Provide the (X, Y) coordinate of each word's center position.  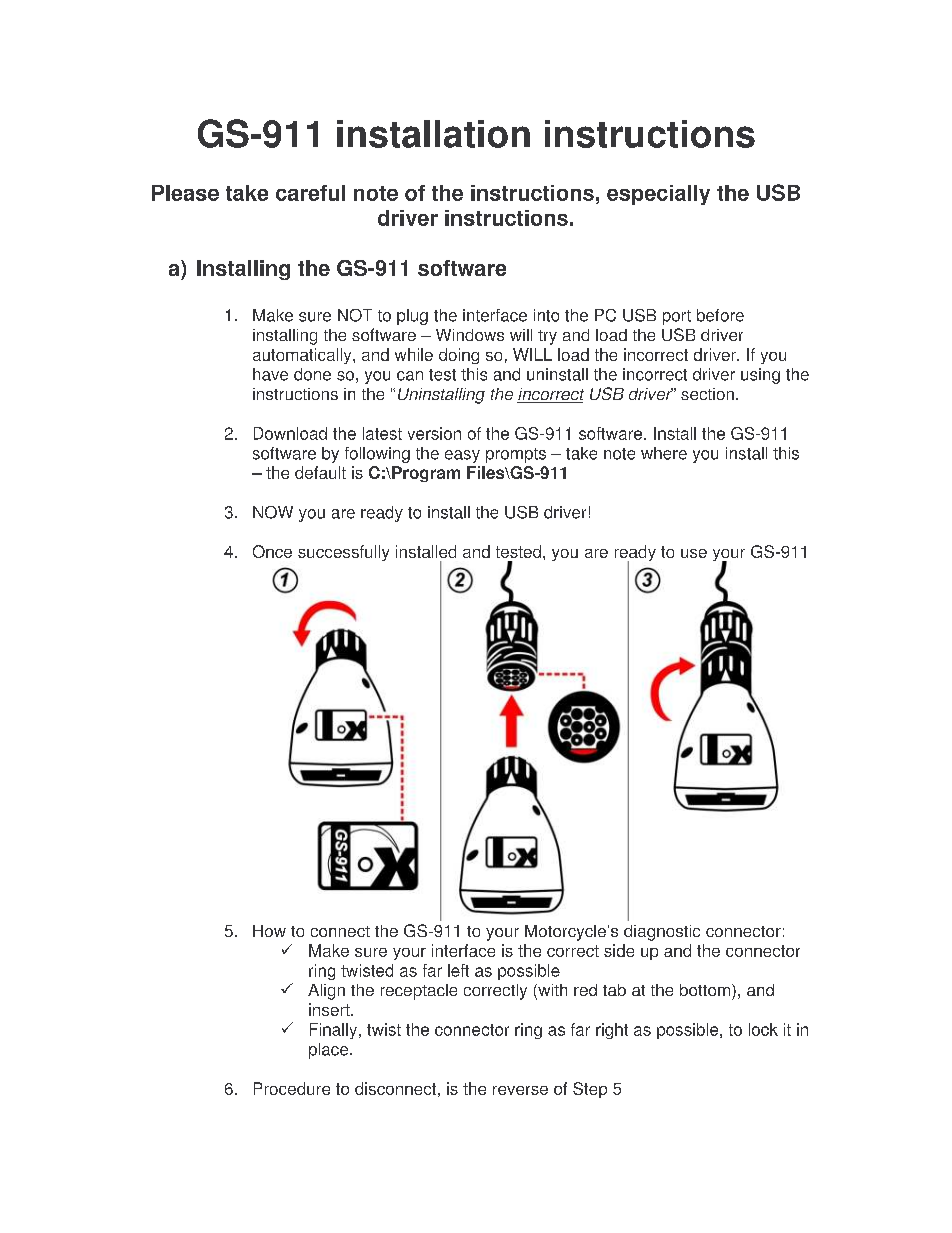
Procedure (292, 1088)
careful (310, 193)
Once (272, 551)
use (694, 553)
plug (412, 317)
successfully (343, 553)
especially (658, 195)
